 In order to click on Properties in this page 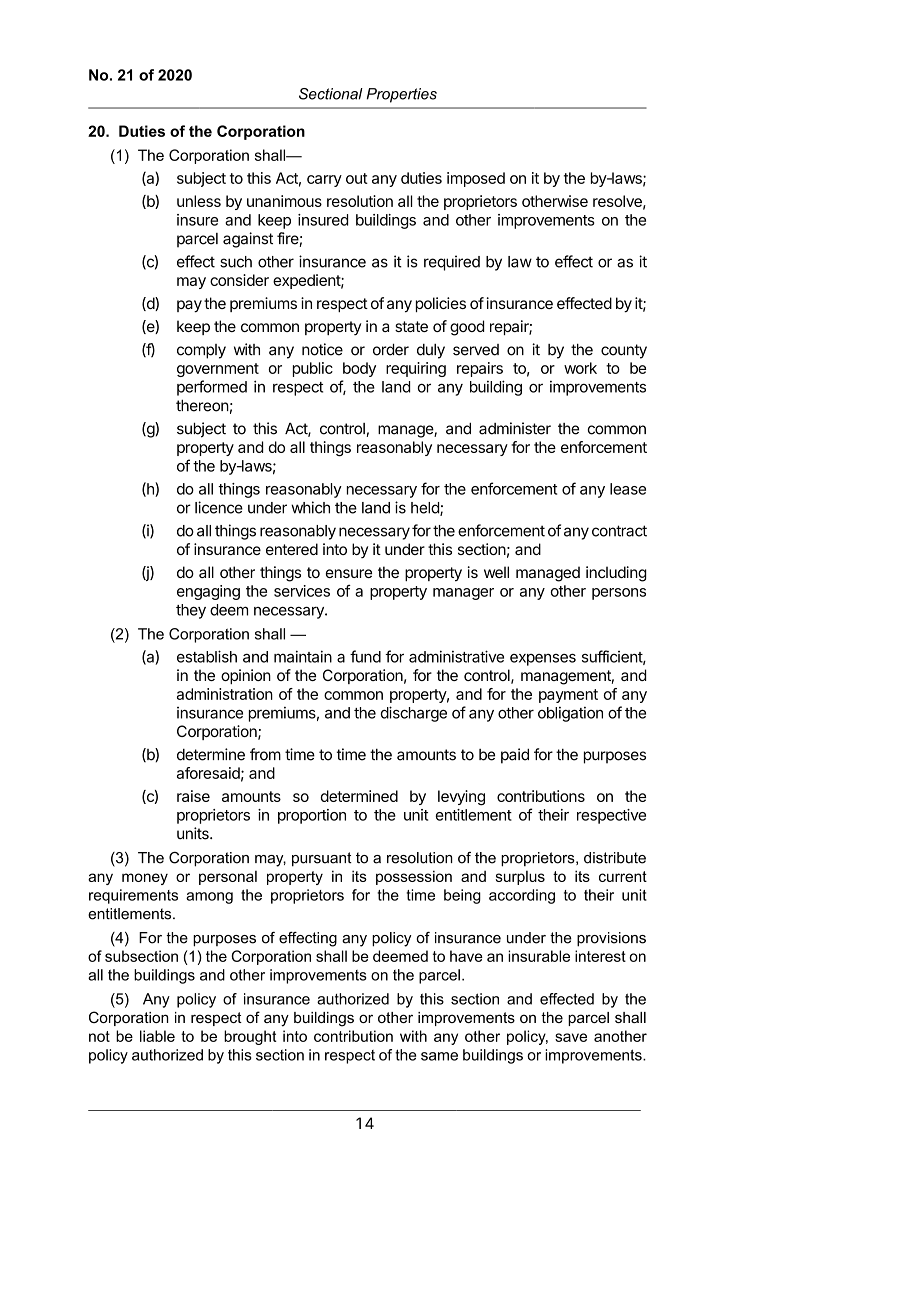, I will do `click(402, 95)`.
